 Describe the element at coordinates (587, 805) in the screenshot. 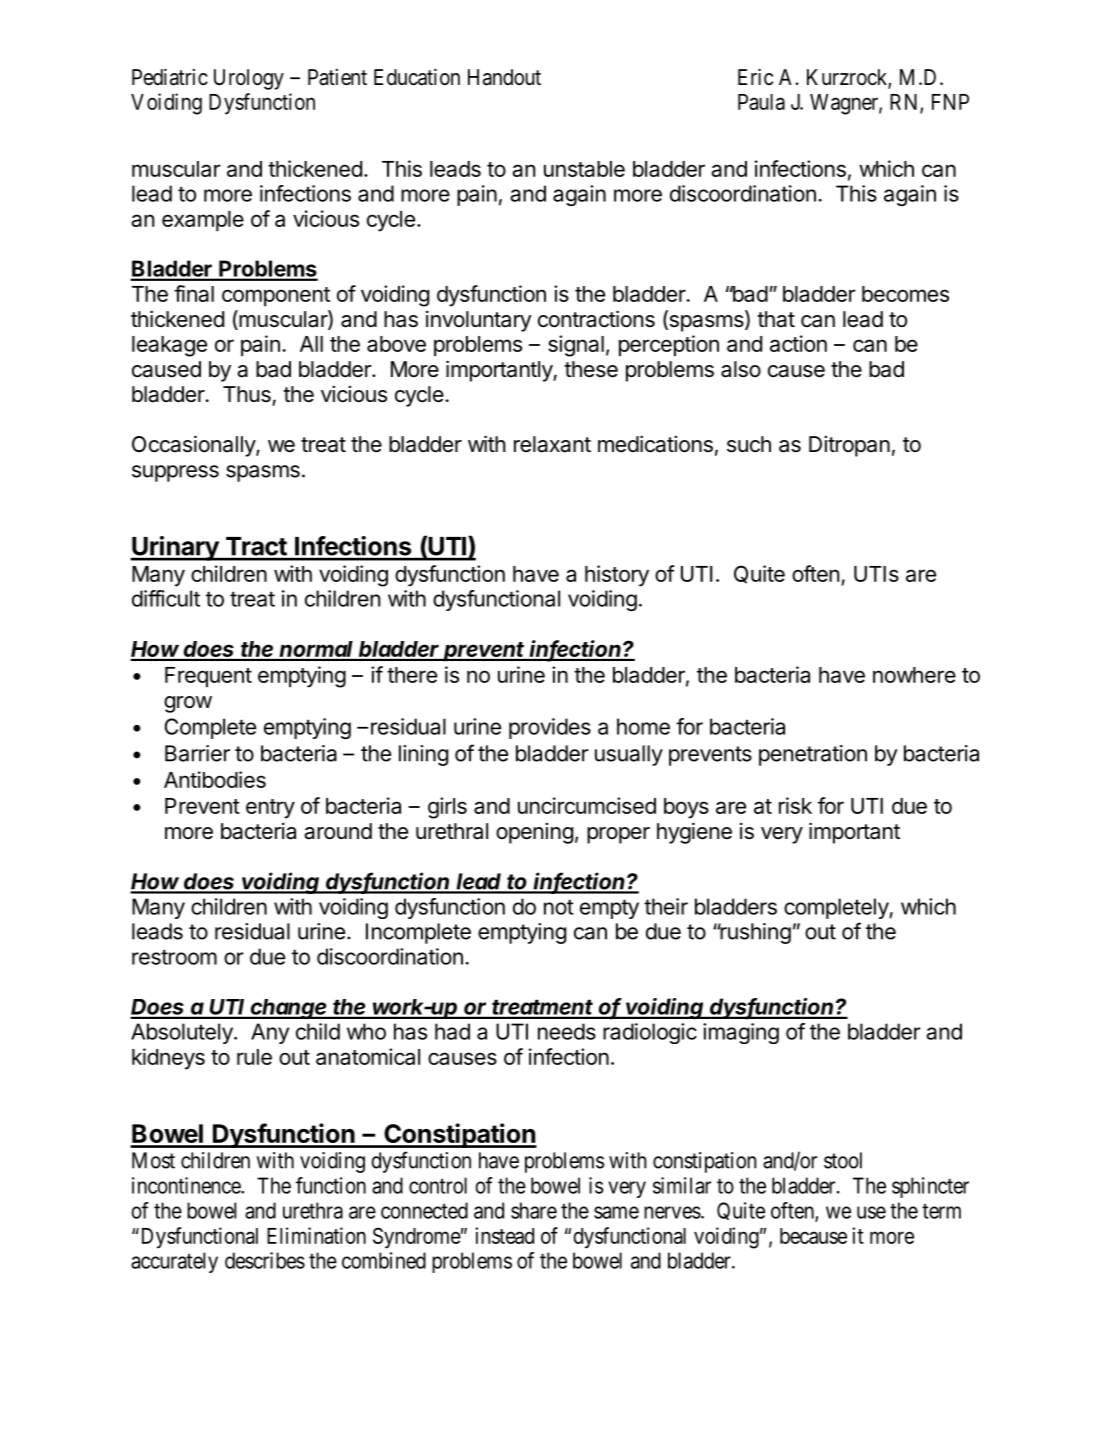

I see `uncircumcised` at that location.
